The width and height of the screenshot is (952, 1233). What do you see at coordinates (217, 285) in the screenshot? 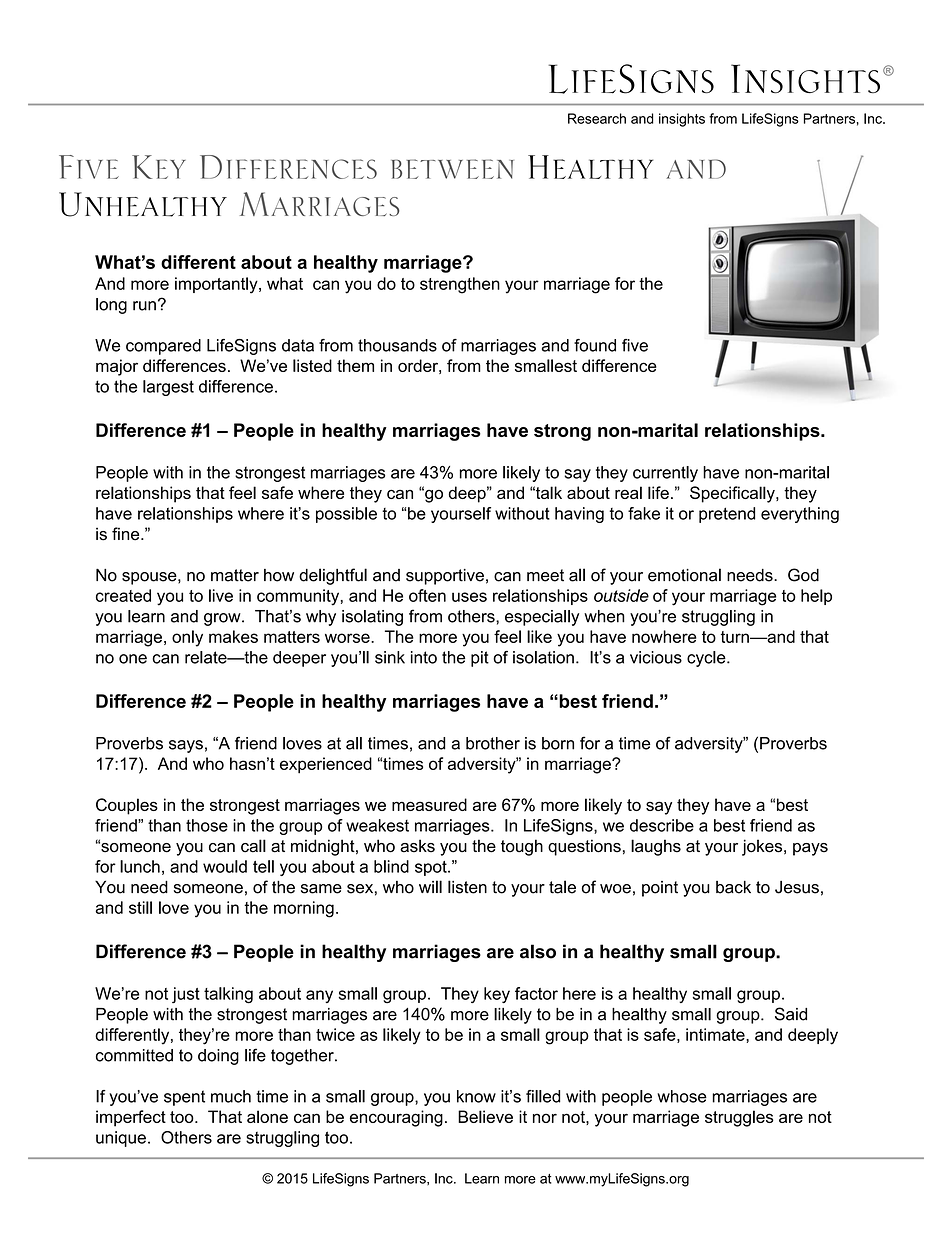
I see `importantly` at bounding box center [217, 285].
